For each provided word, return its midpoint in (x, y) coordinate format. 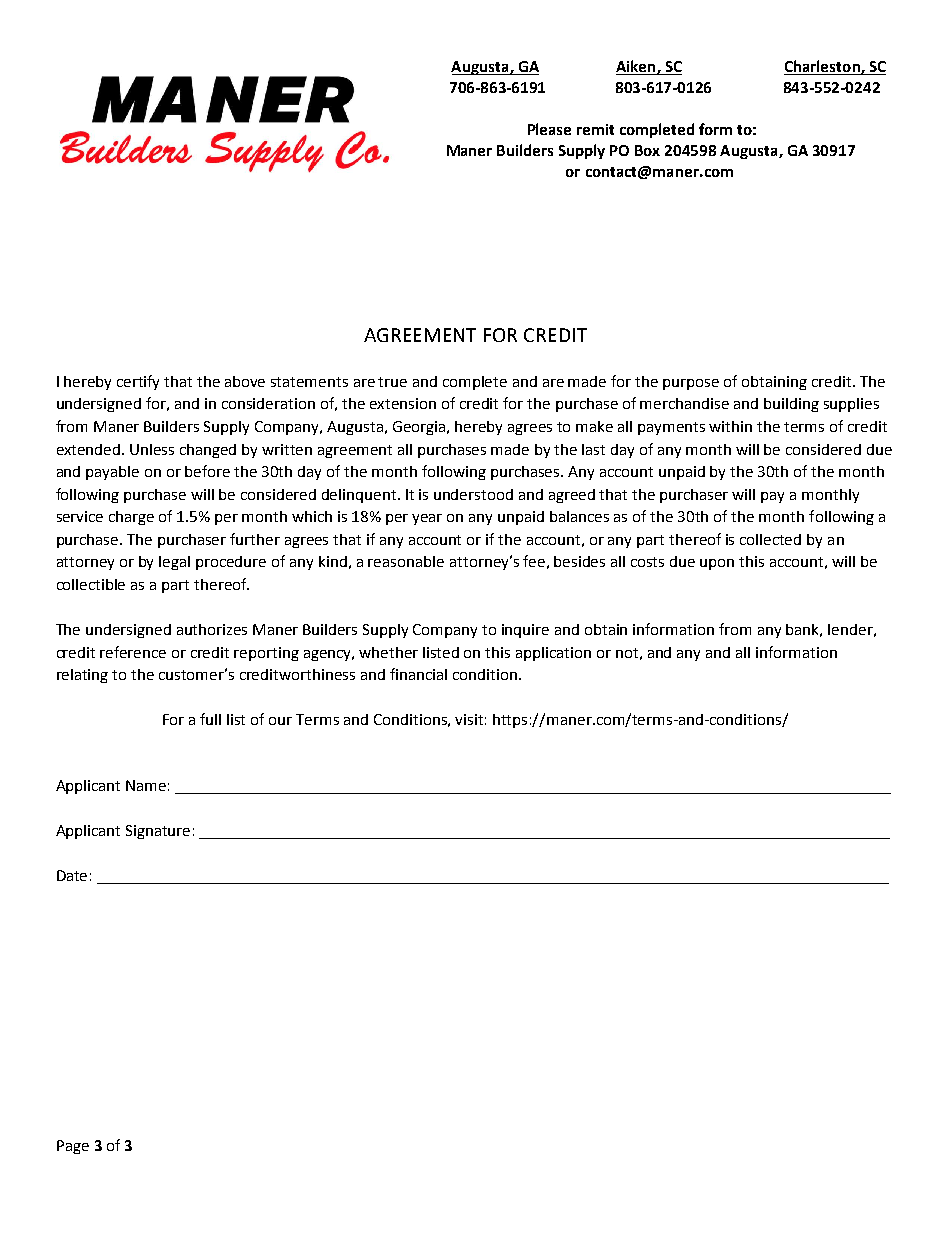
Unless (152, 449)
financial (418, 674)
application (553, 654)
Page (73, 1147)
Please (549, 129)
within (730, 426)
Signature (158, 832)
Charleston (823, 67)
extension (403, 403)
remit (595, 129)
